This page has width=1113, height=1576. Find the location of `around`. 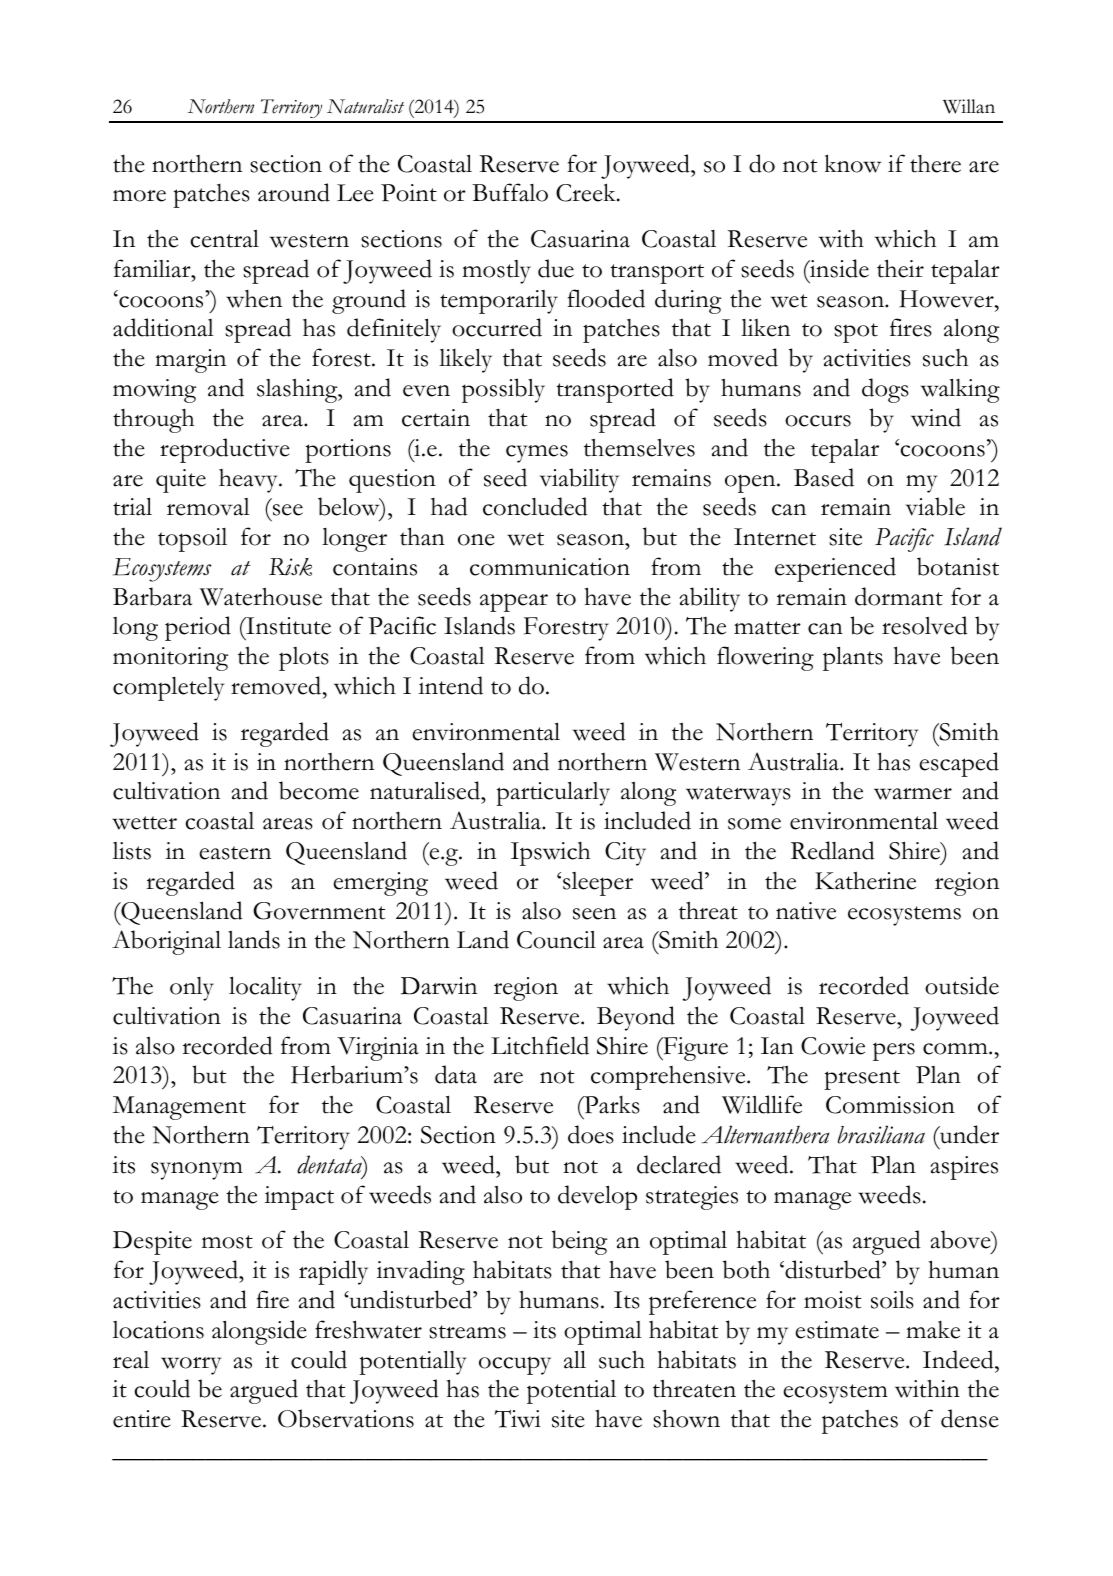

around is located at coordinates (294, 192).
